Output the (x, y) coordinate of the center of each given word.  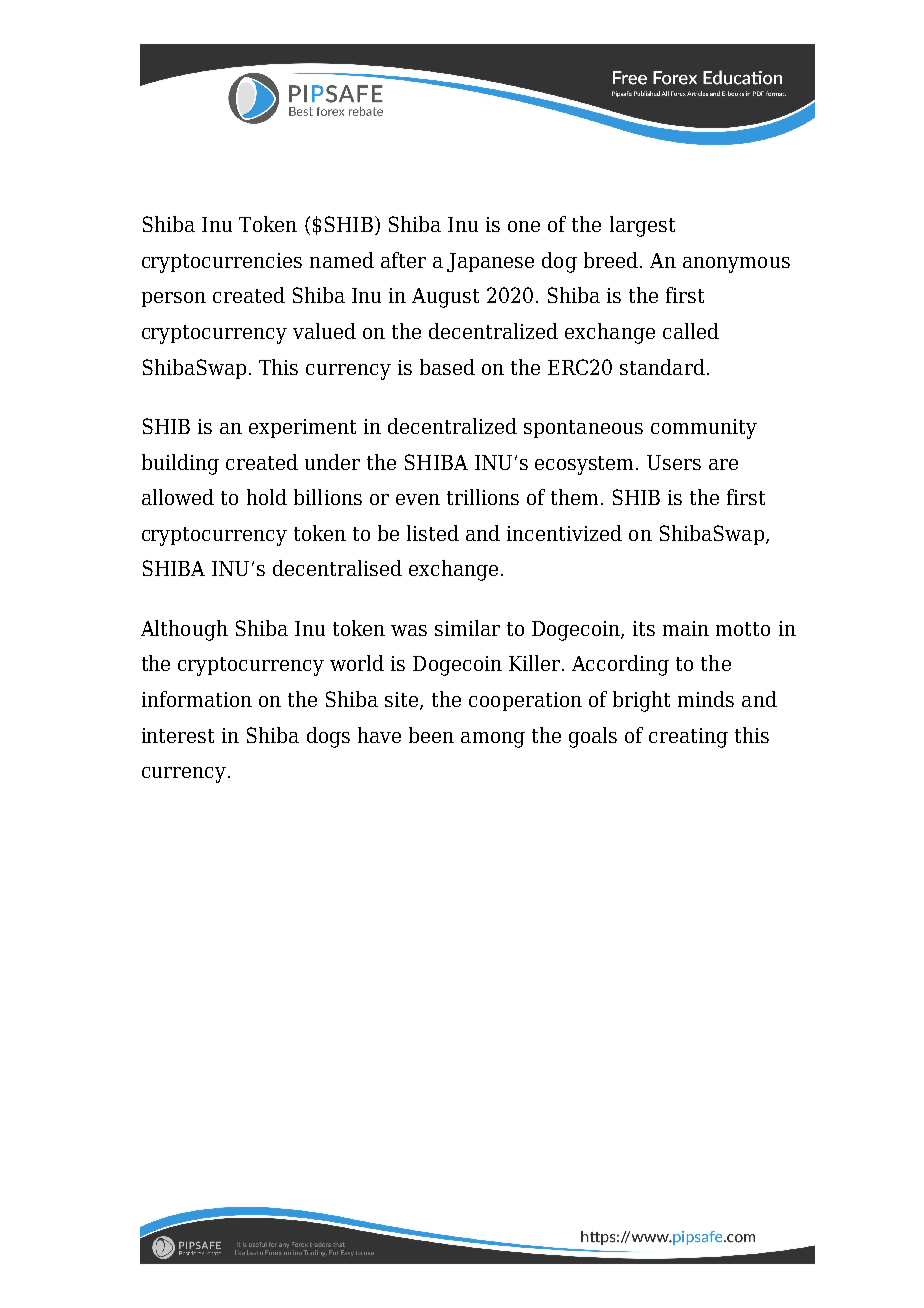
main (686, 628)
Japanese (490, 262)
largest (642, 226)
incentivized (564, 533)
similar (467, 628)
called (691, 331)
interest (178, 735)
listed (433, 533)
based (447, 367)
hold (267, 497)
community (704, 429)
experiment (302, 428)
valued (324, 331)
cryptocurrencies (222, 263)
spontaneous (583, 429)
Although (184, 630)
